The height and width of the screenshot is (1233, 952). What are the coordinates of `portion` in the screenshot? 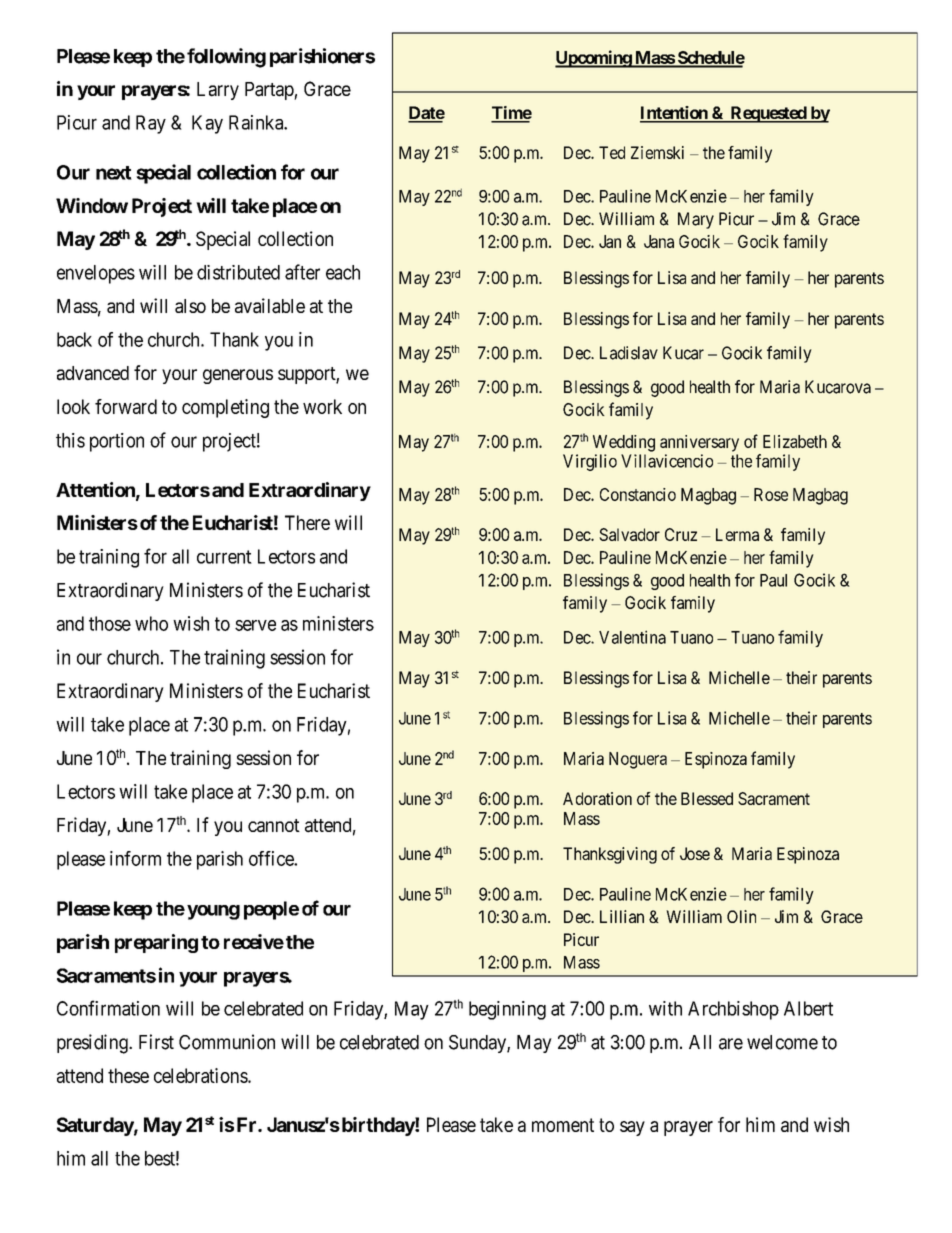 It's located at (117, 442).
